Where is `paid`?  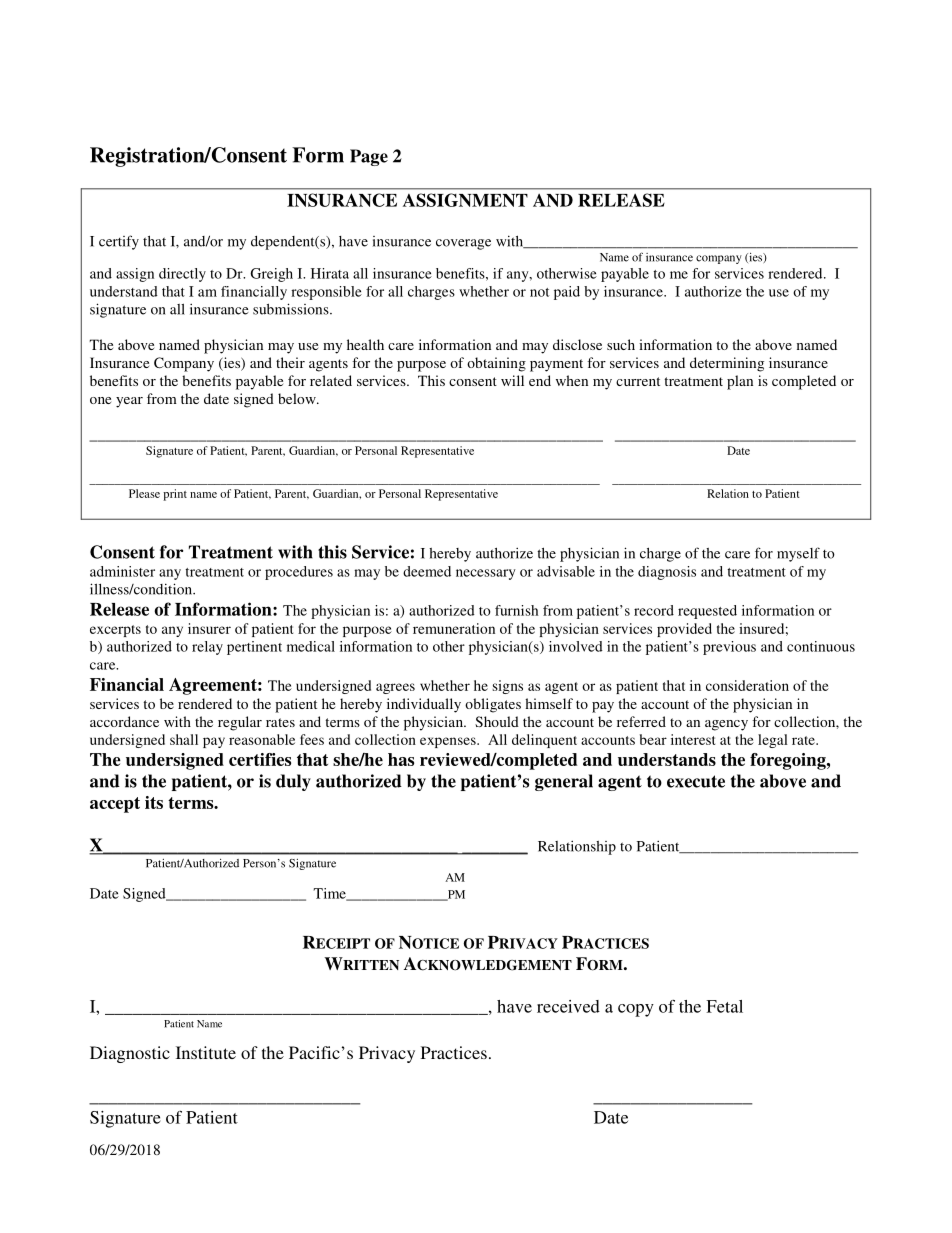
paid is located at coordinates (567, 293).
